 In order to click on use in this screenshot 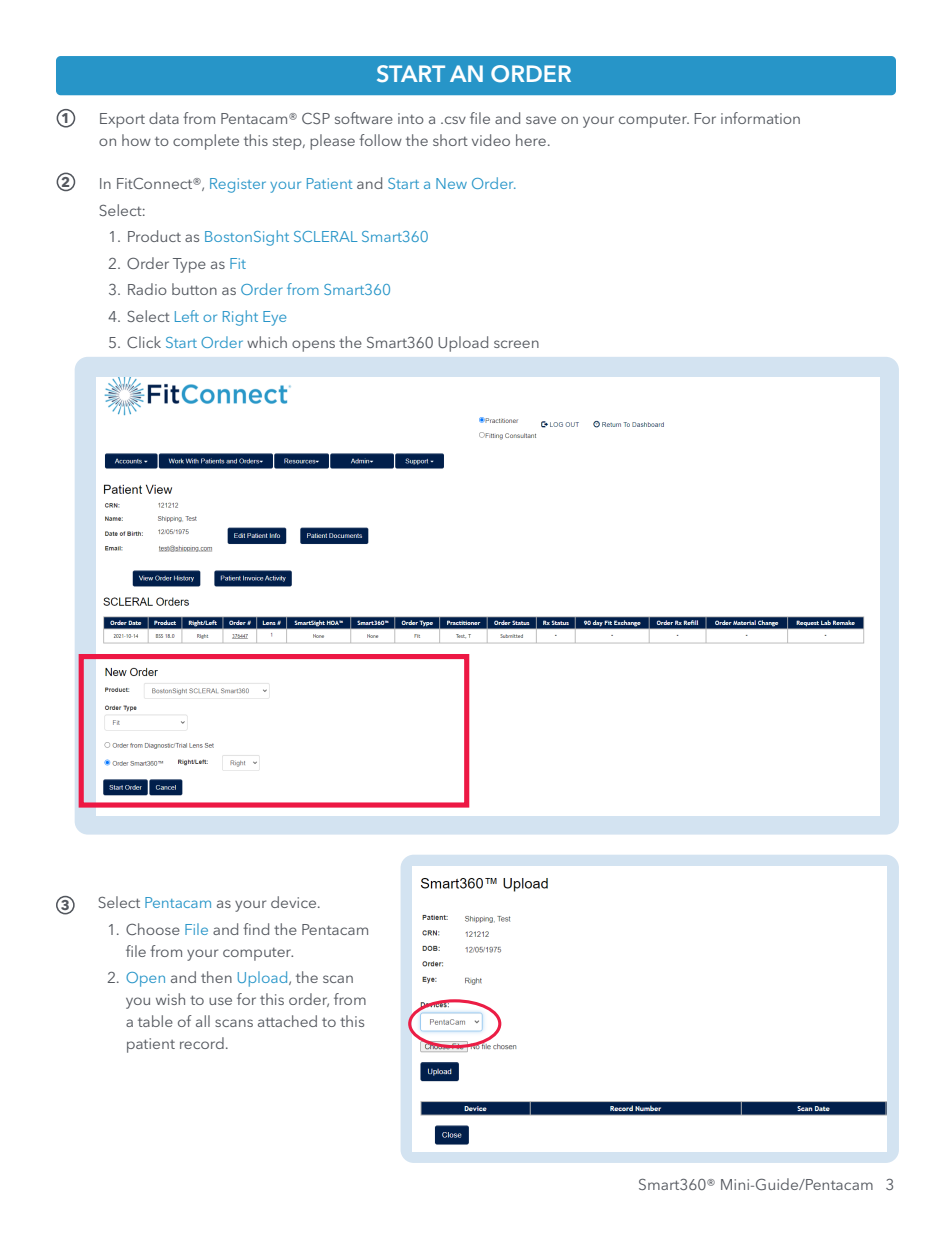, I will do `click(220, 1001)`.
